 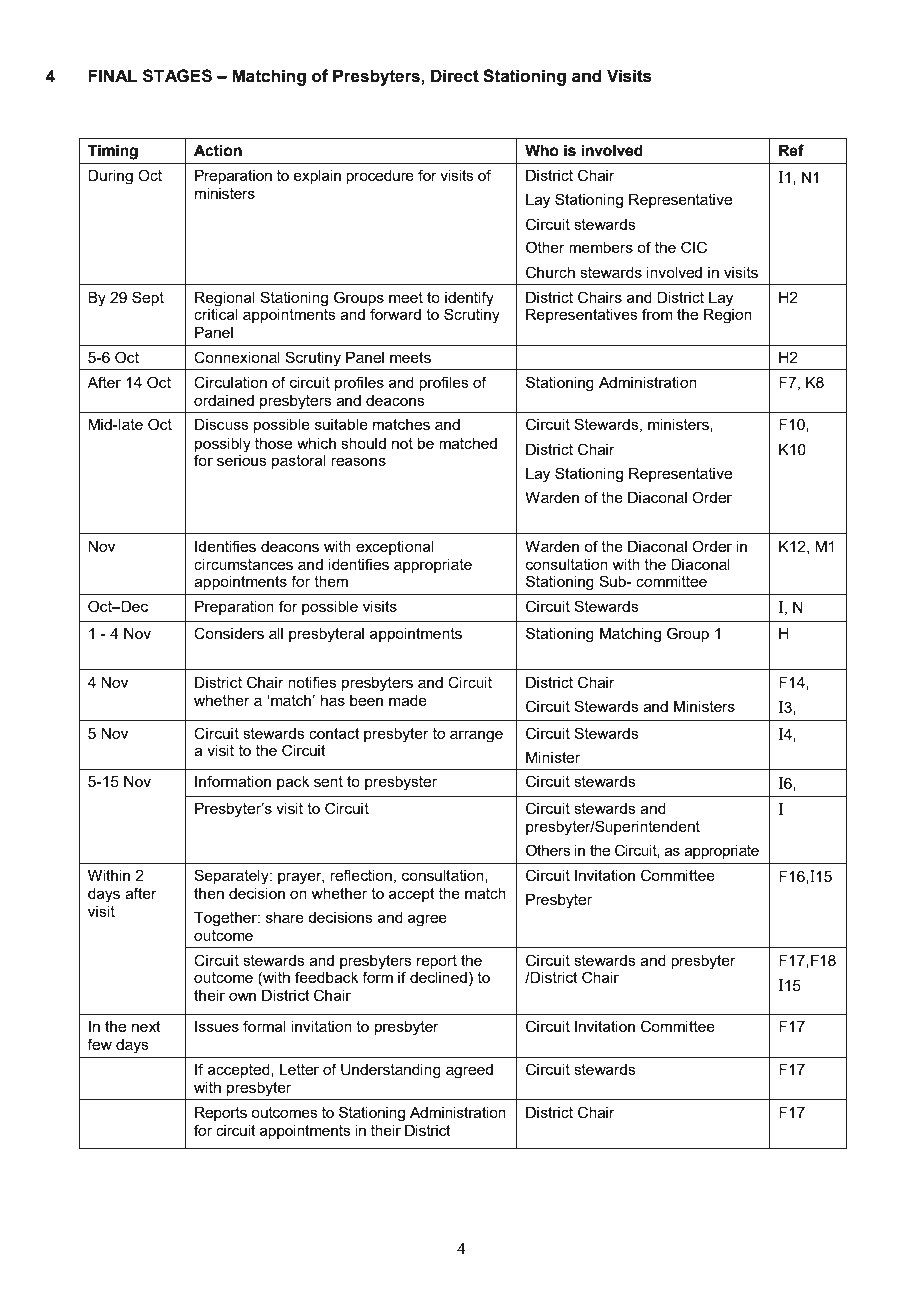 I want to click on STAGES, so click(x=177, y=76).
